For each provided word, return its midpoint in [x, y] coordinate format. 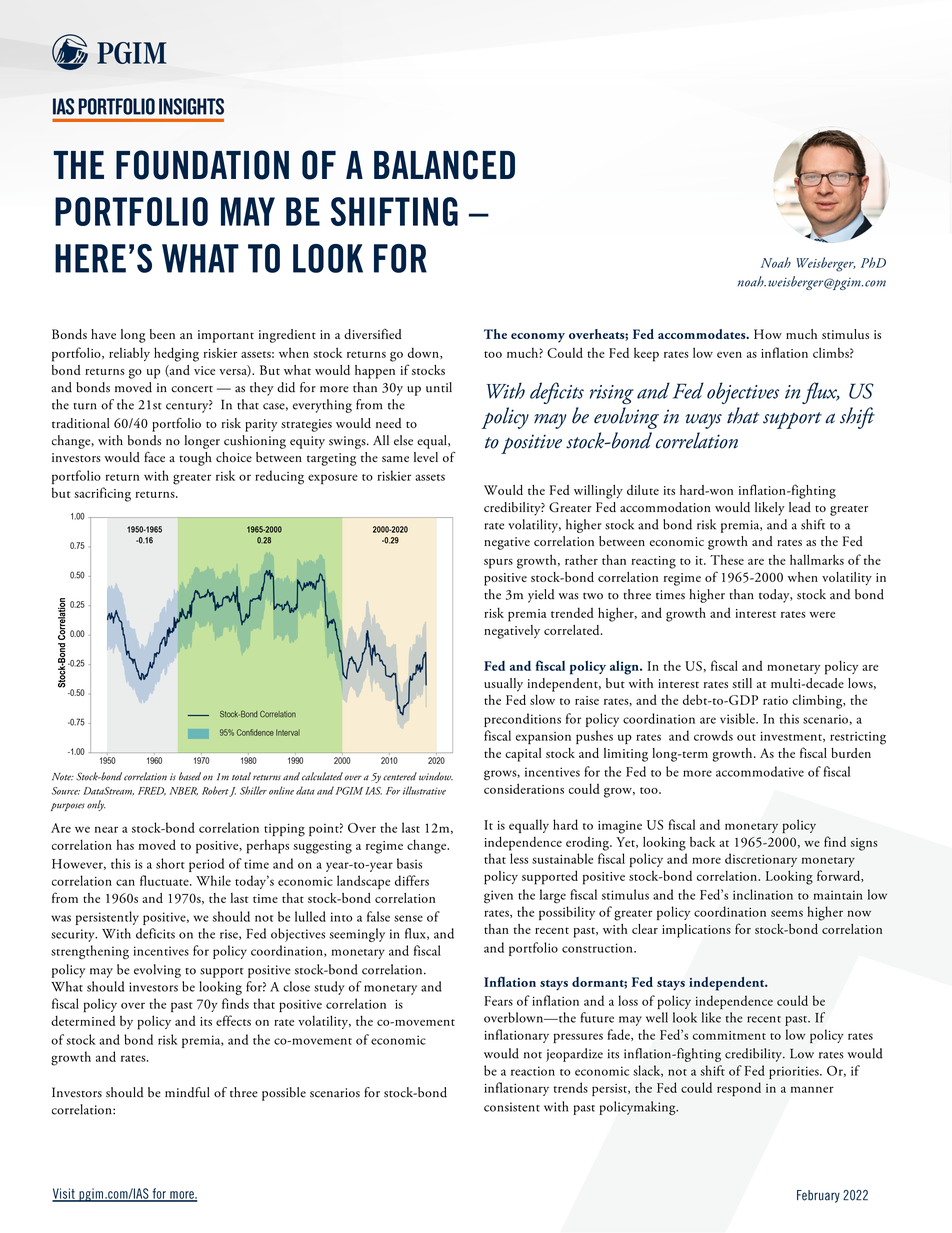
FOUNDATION [202, 165]
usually [503, 685]
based [190, 776]
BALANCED [444, 165]
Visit [64, 1194]
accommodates [703, 334]
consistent [512, 1107]
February [818, 1196]
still [742, 683]
